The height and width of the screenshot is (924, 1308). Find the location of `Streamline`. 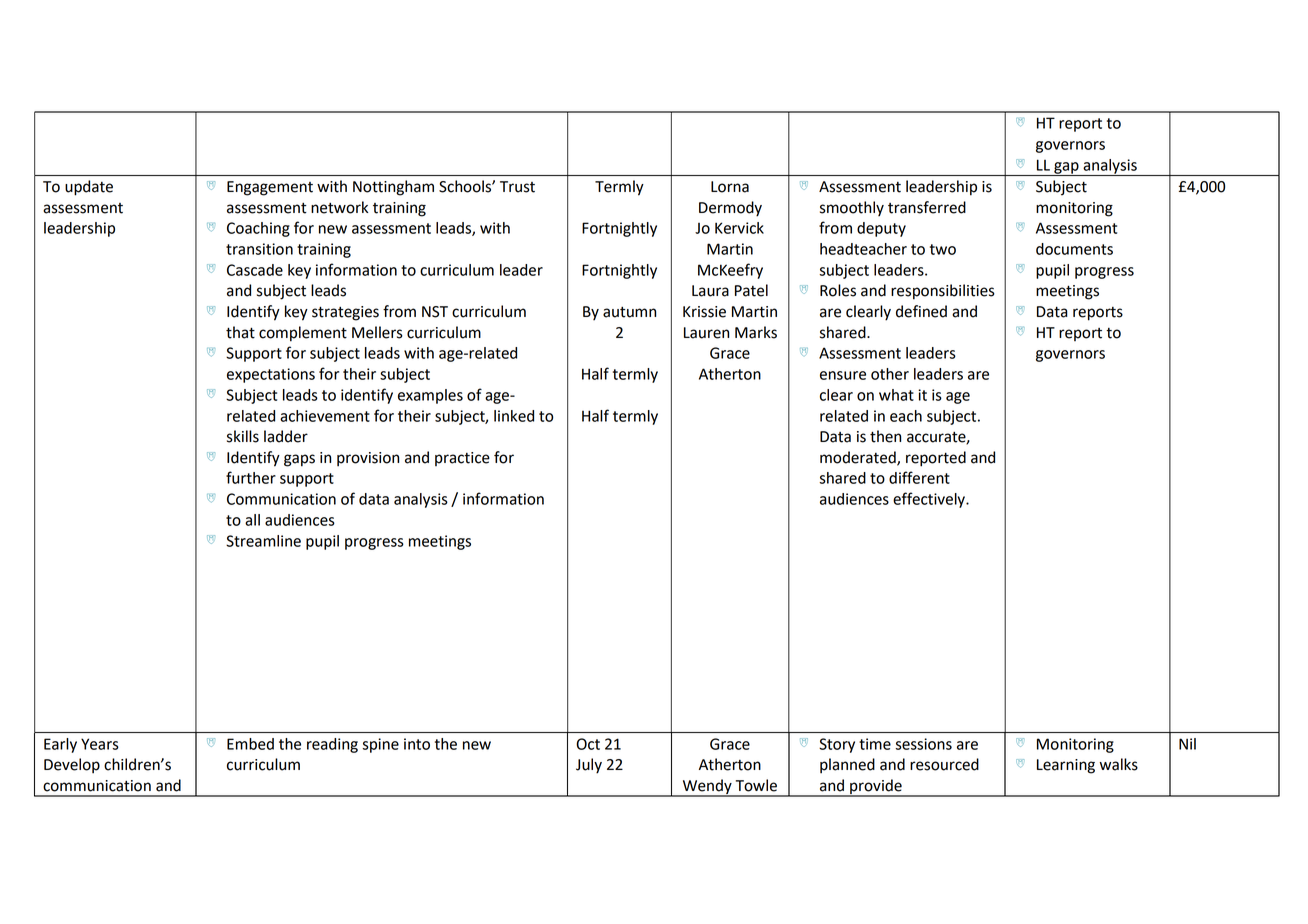

Streamline is located at coordinates (263, 541).
